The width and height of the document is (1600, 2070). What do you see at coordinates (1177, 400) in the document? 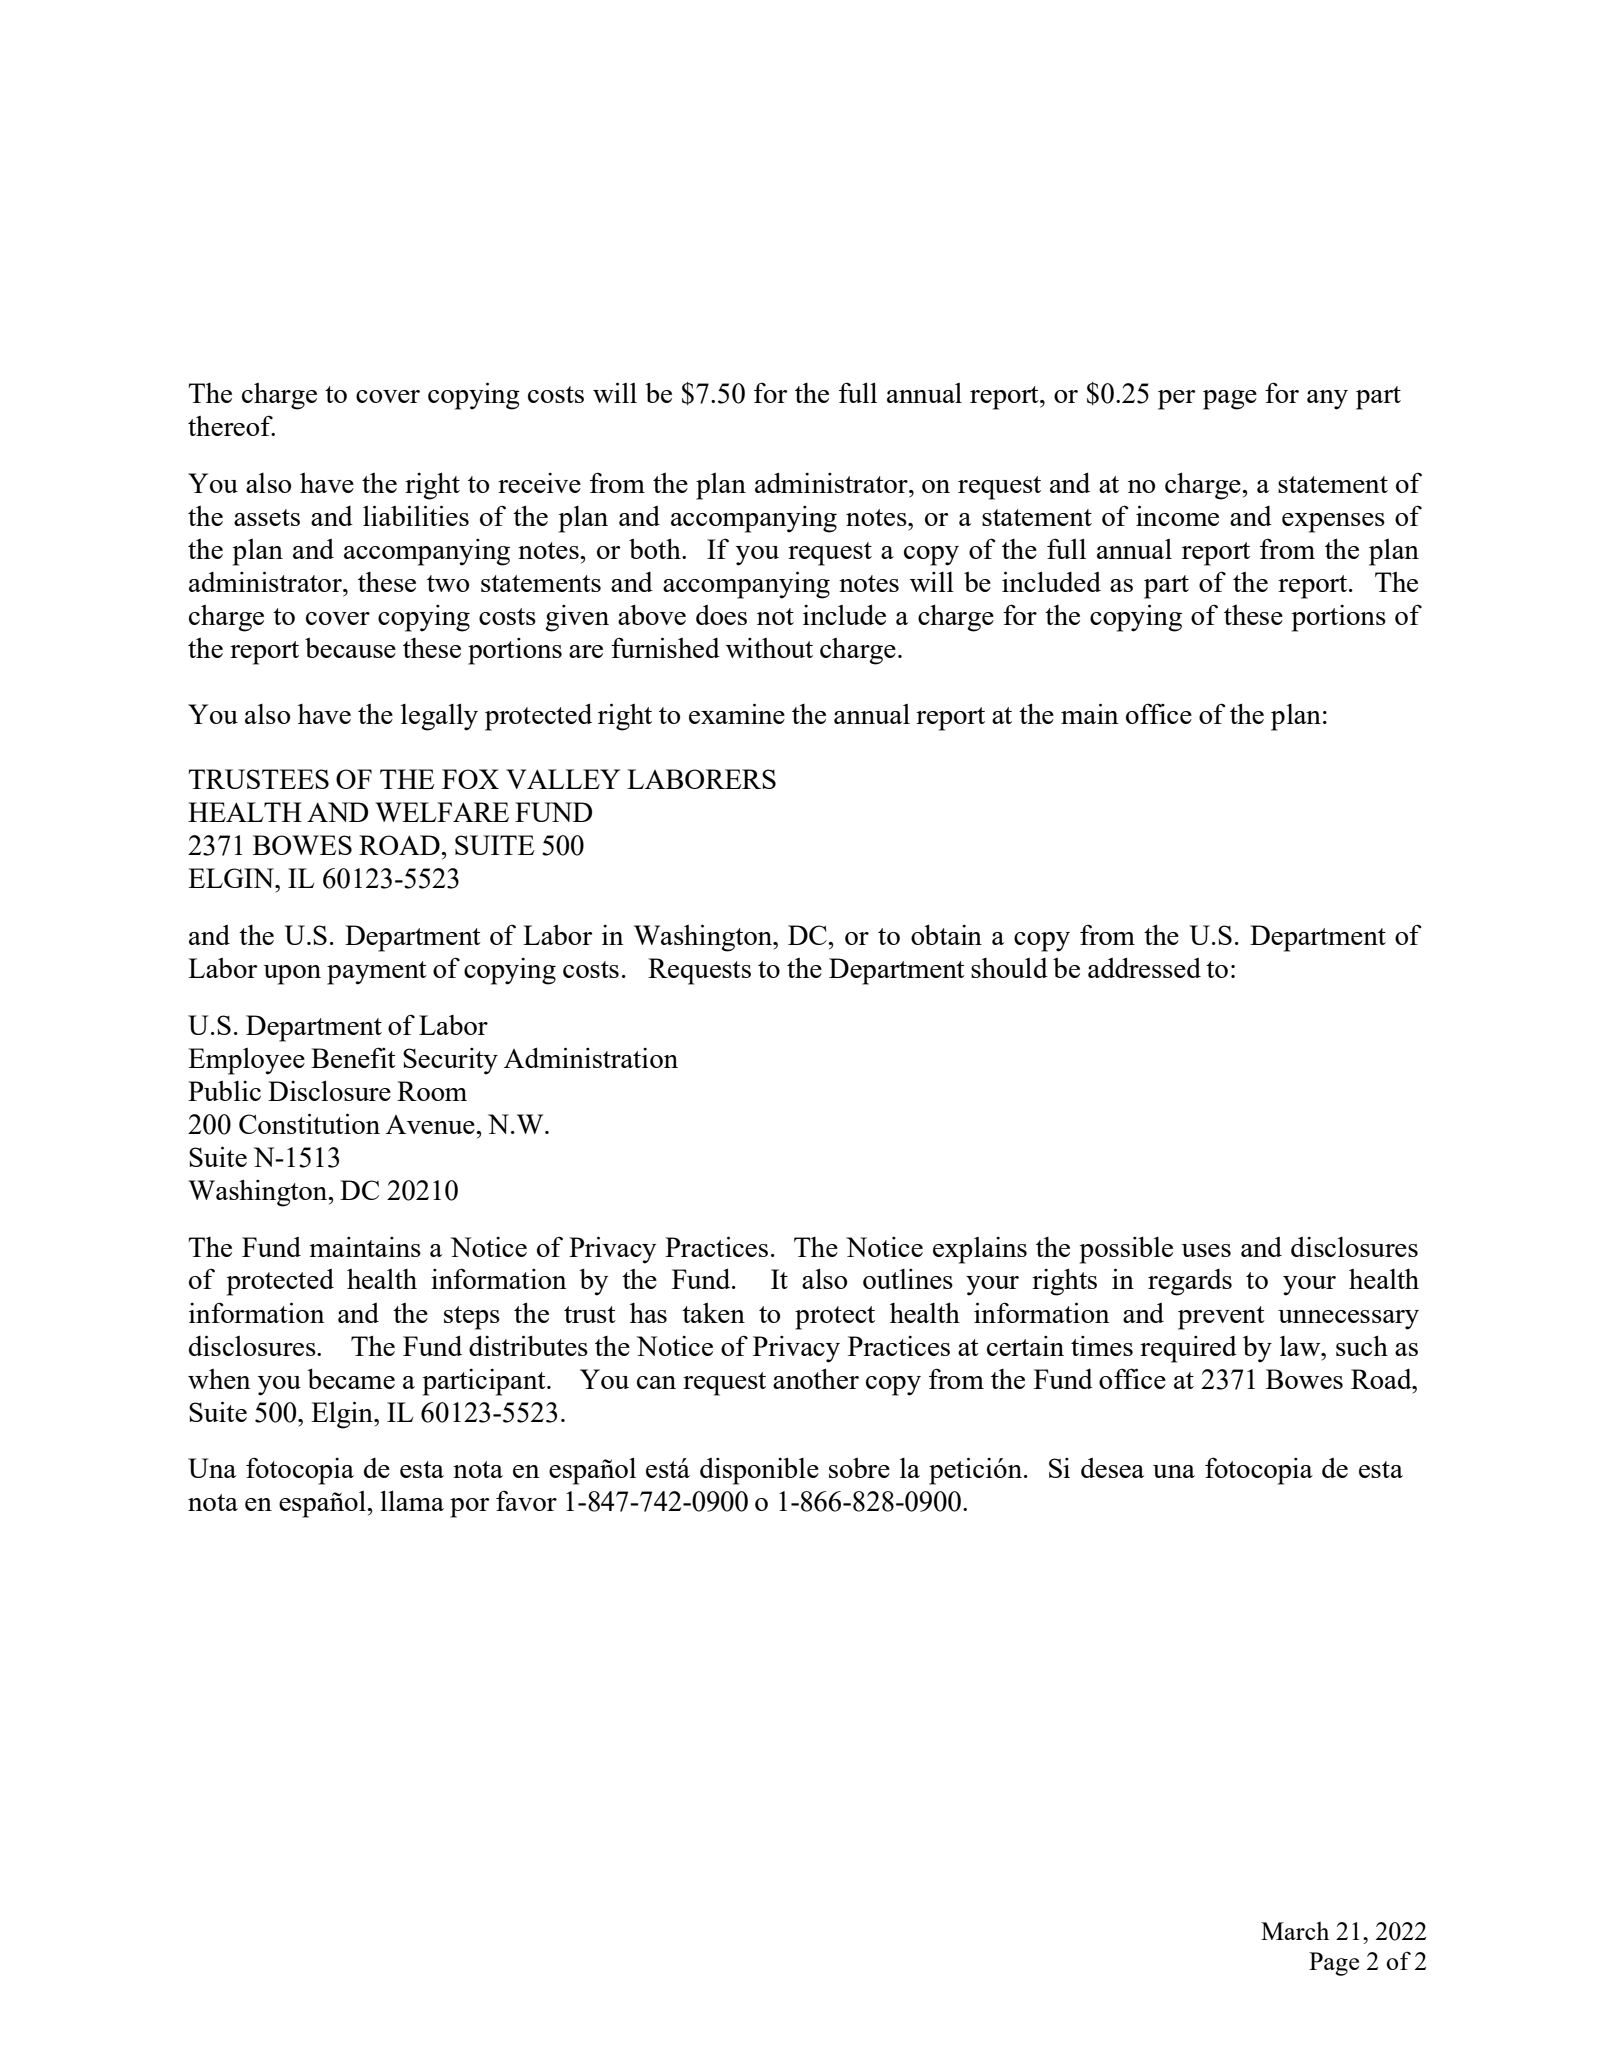
I see `per` at bounding box center [1177, 400].
